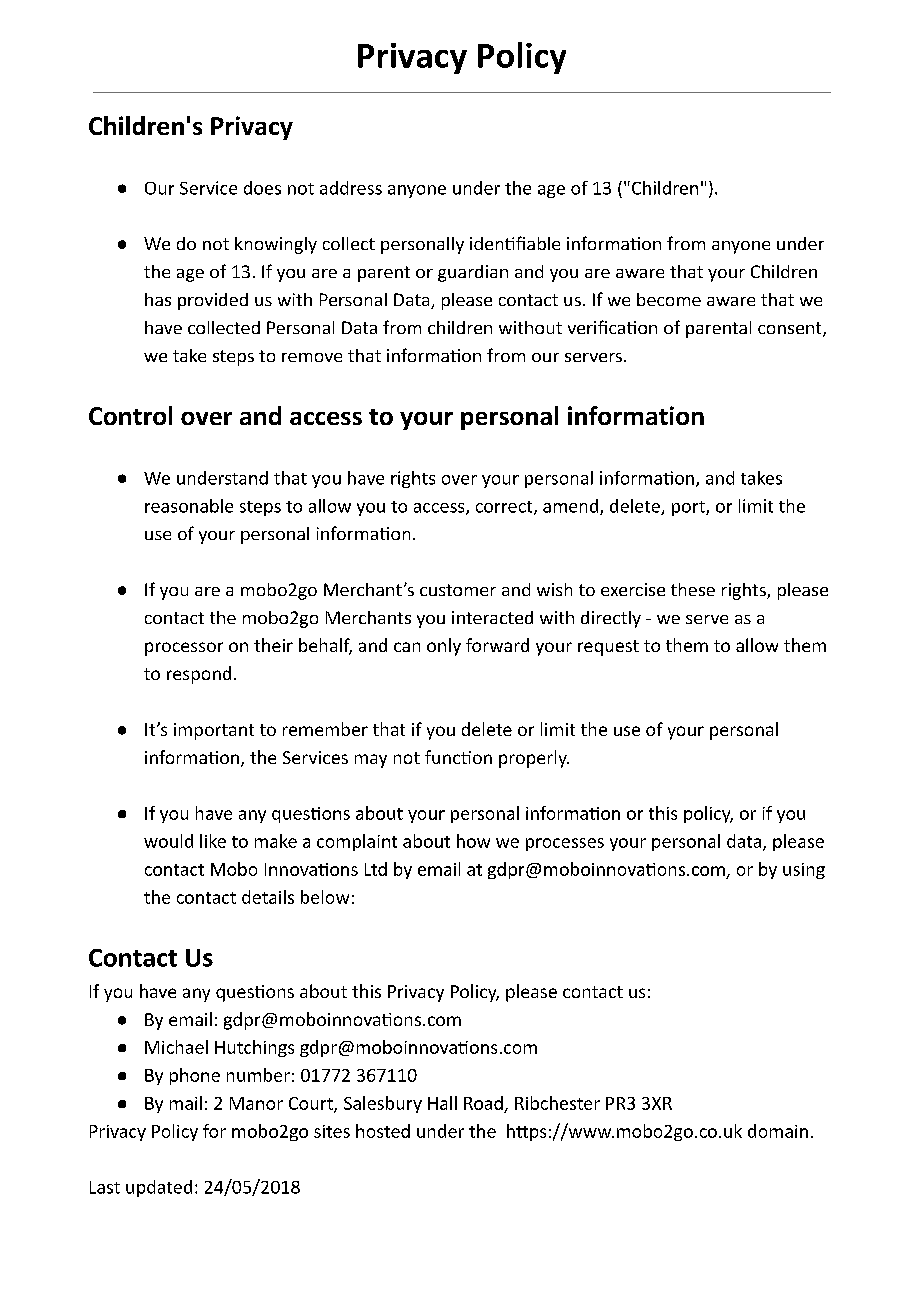 Image resolution: width=924 pixels, height=1310 pixels. What do you see at coordinates (804, 871) in the screenshot?
I see `using` at bounding box center [804, 871].
